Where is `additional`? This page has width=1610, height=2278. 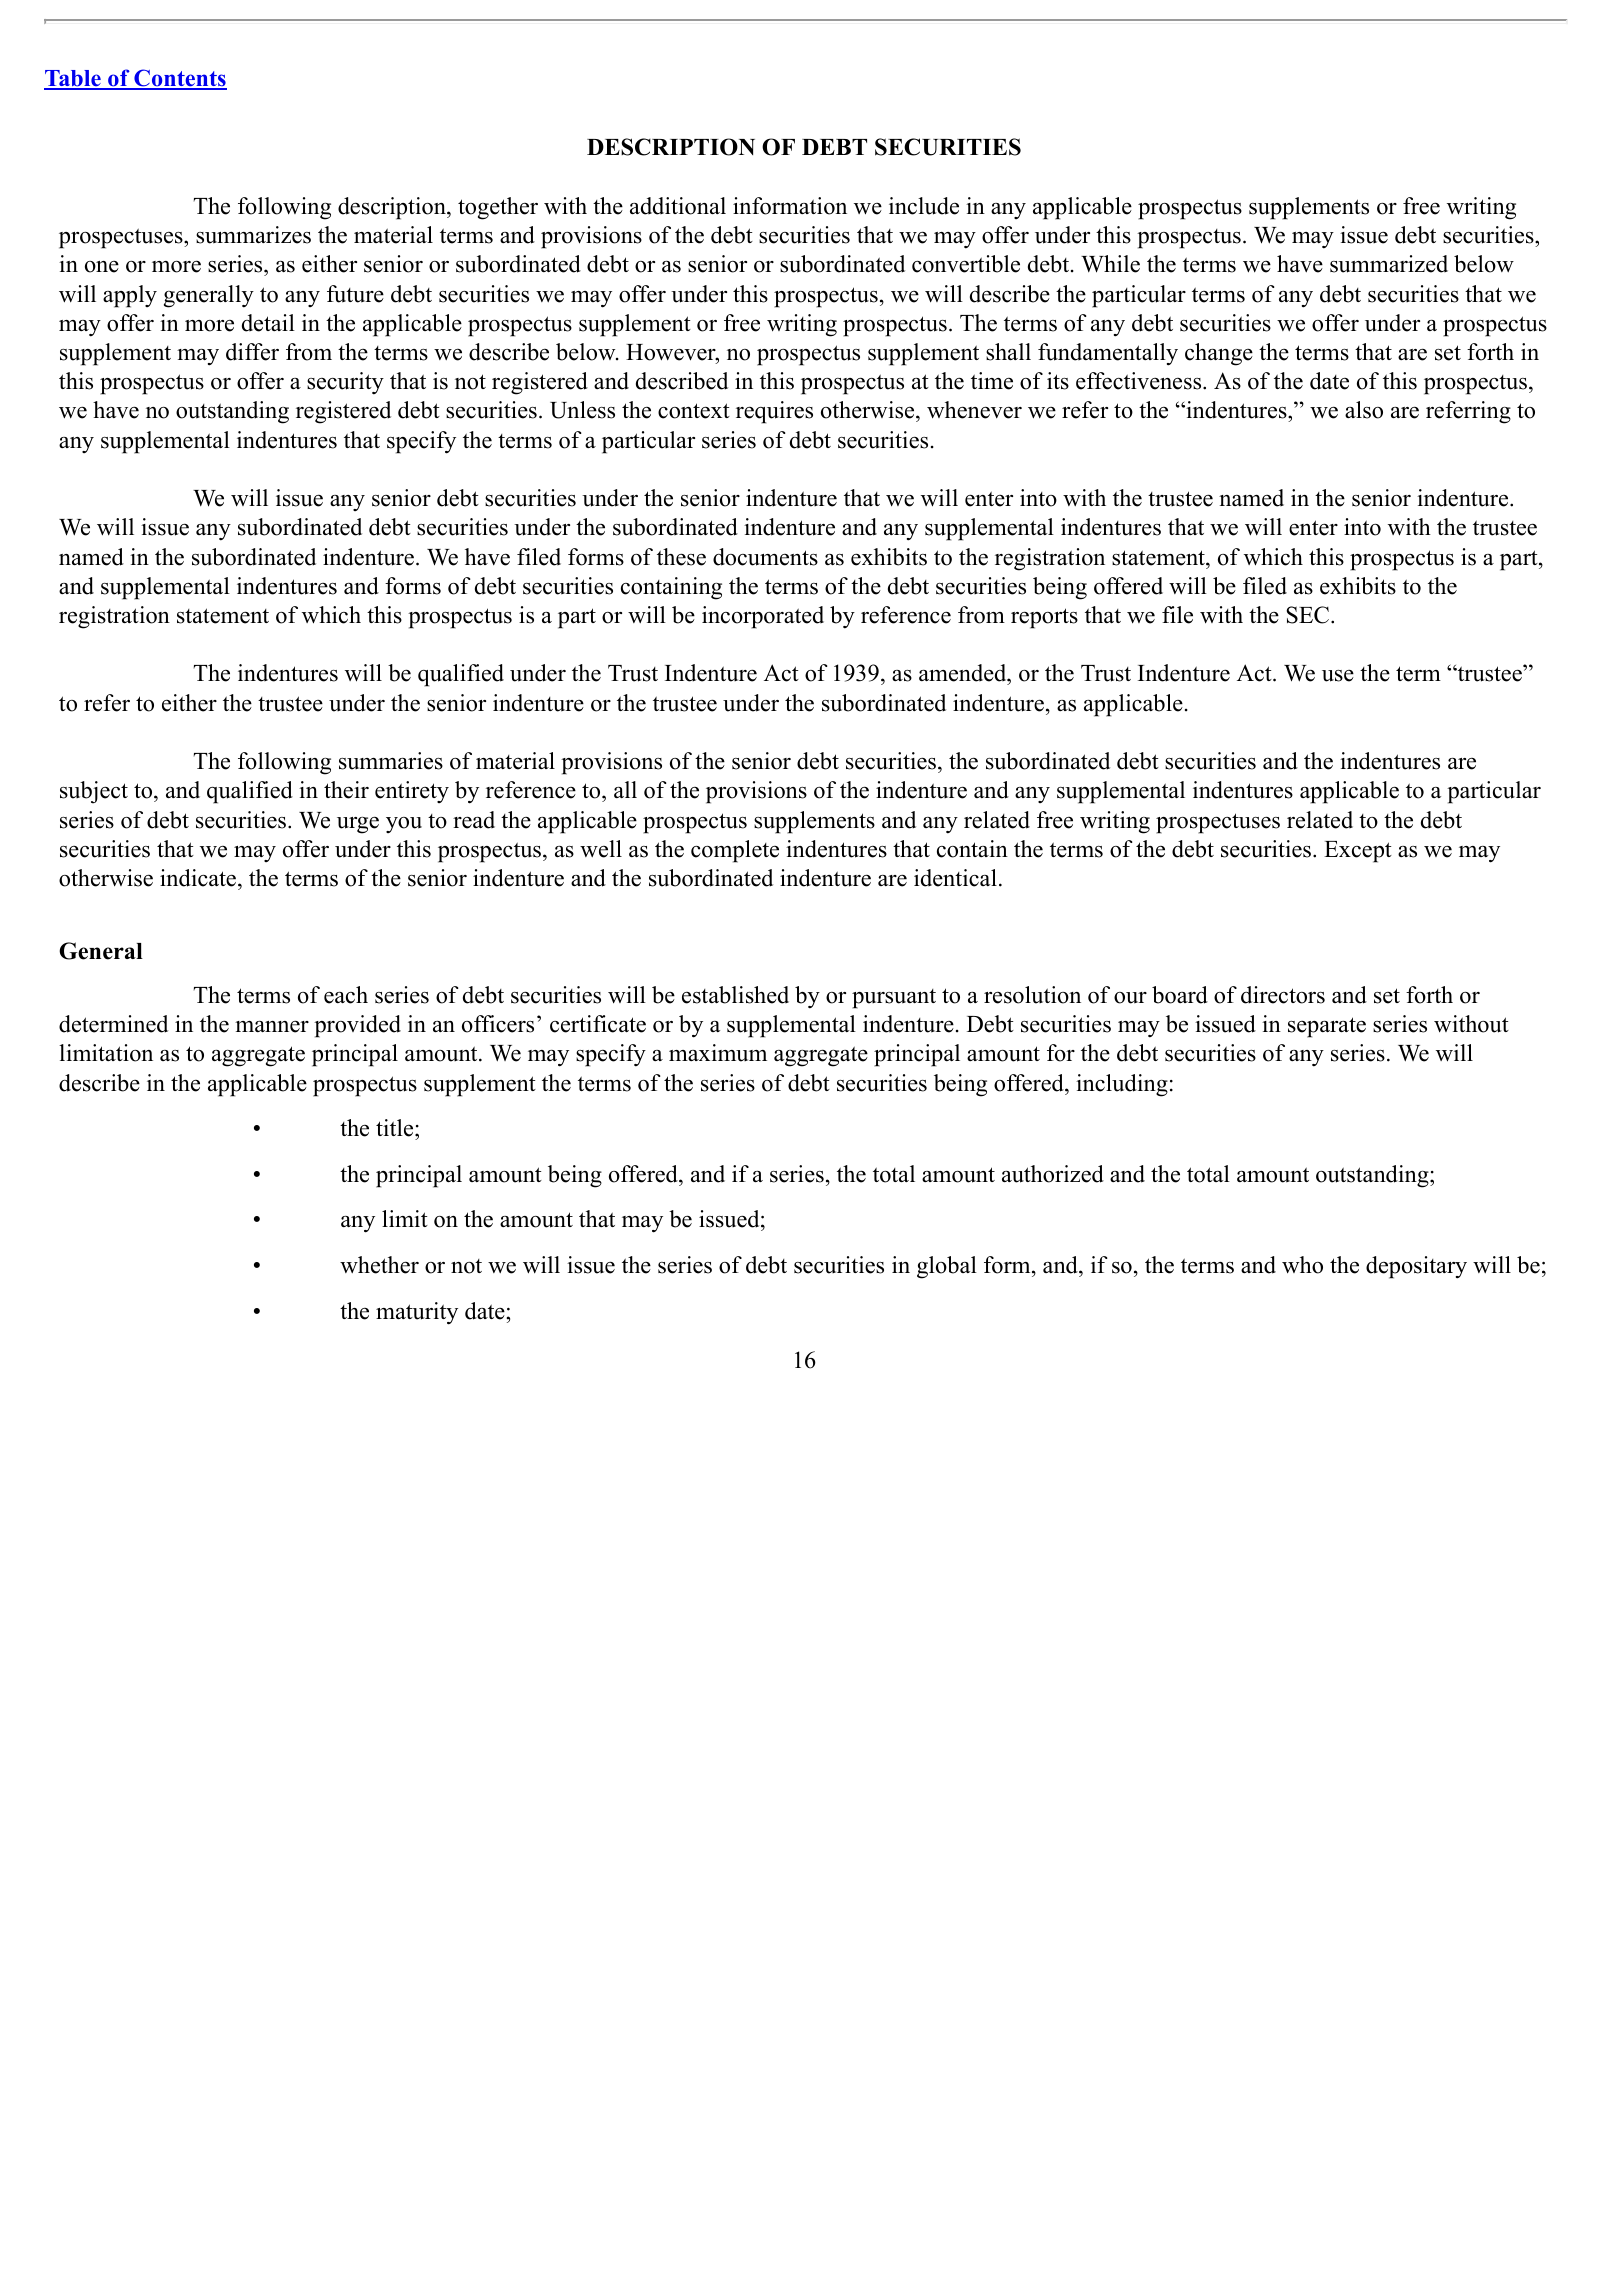
additional is located at coordinates (678, 206).
